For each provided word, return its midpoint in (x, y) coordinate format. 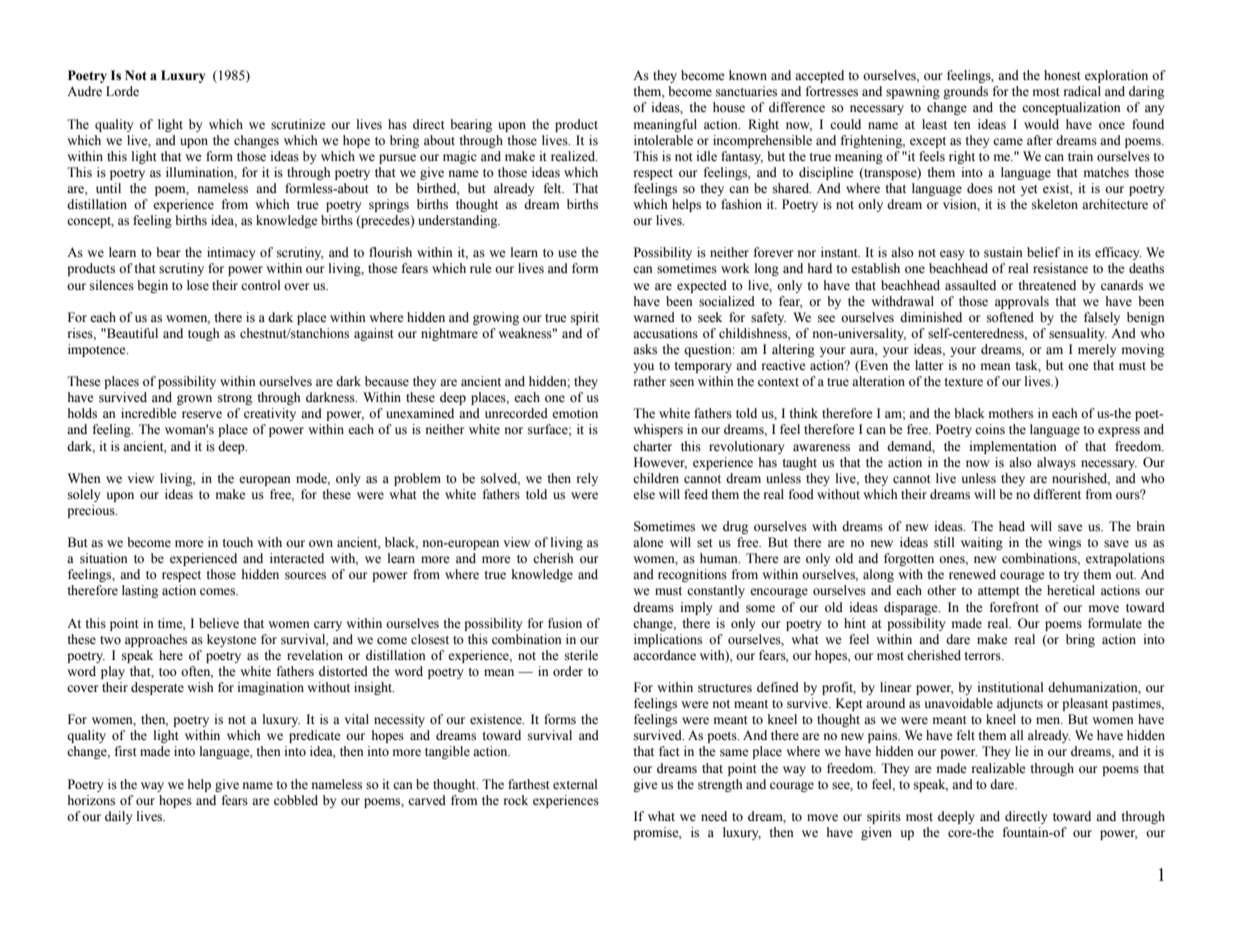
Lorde (122, 91)
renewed (972, 574)
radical (1082, 91)
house (729, 107)
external (575, 784)
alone (648, 542)
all (1017, 735)
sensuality (1078, 334)
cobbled (296, 800)
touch (237, 542)
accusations (665, 333)
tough (204, 334)
